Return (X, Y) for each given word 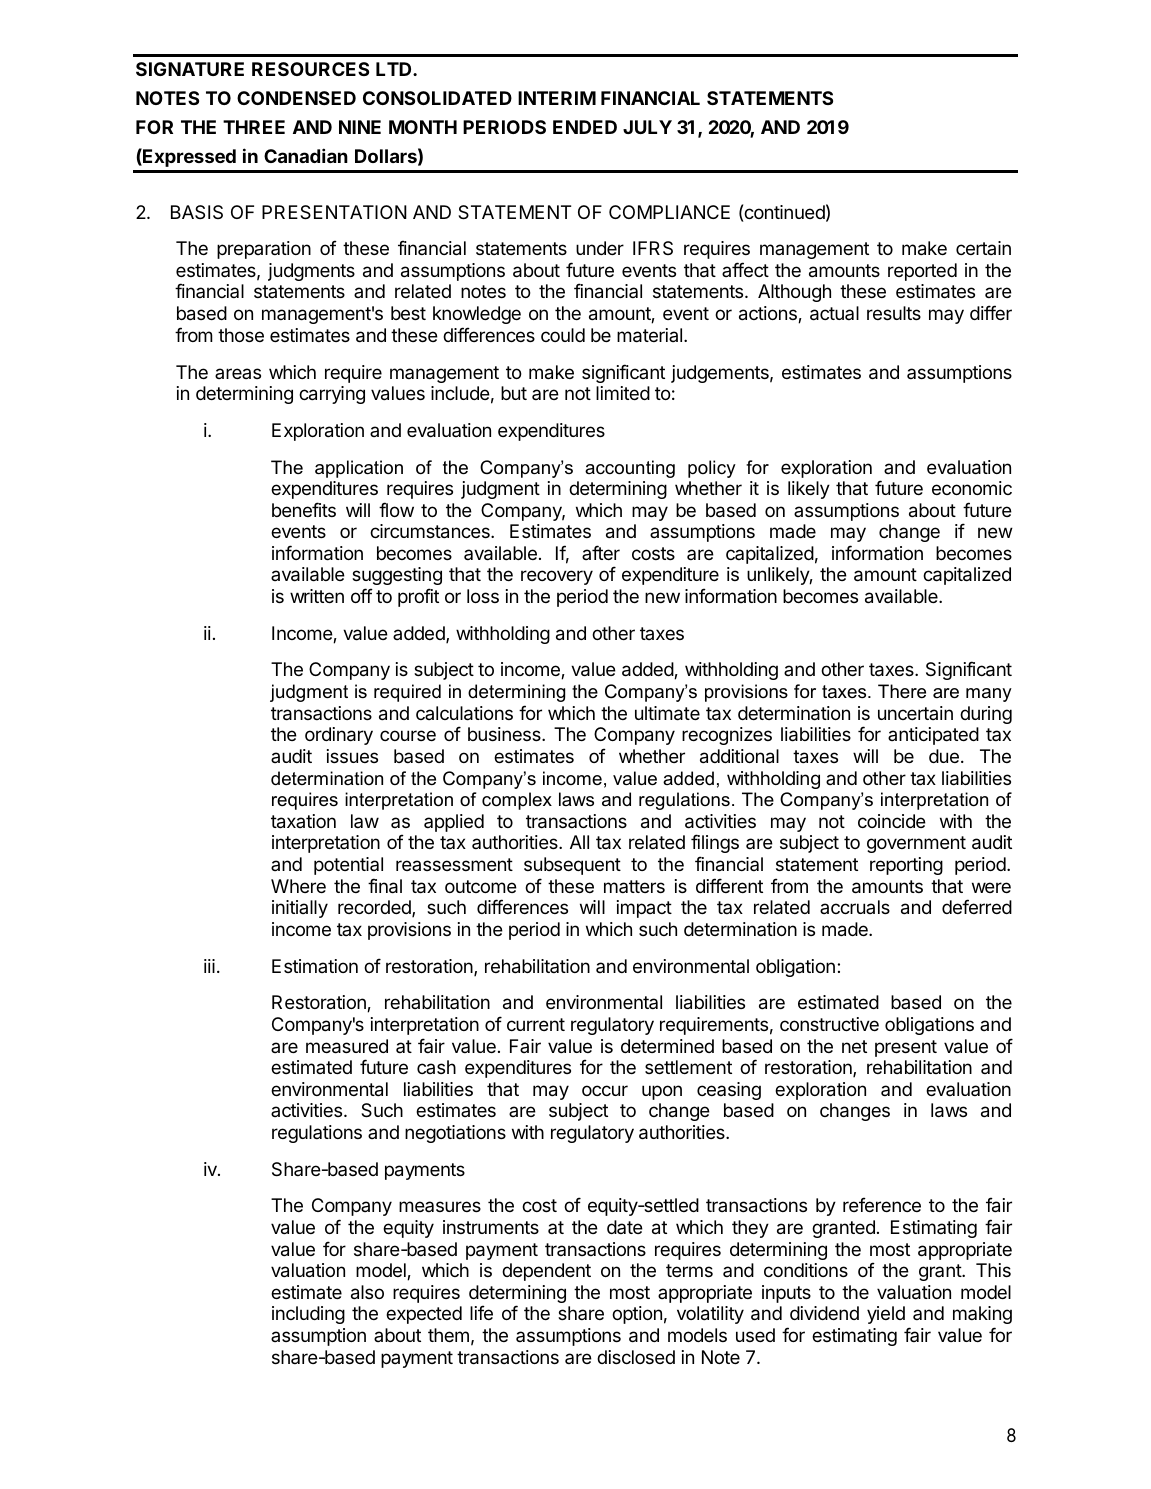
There (902, 691)
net (854, 1046)
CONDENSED (296, 98)
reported (922, 272)
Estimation (315, 966)
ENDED (585, 127)
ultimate (667, 713)
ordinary (339, 736)
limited (623, 393)
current (536, 1024)
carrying (332, 395)
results (894, 313)
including (308, 1315)
